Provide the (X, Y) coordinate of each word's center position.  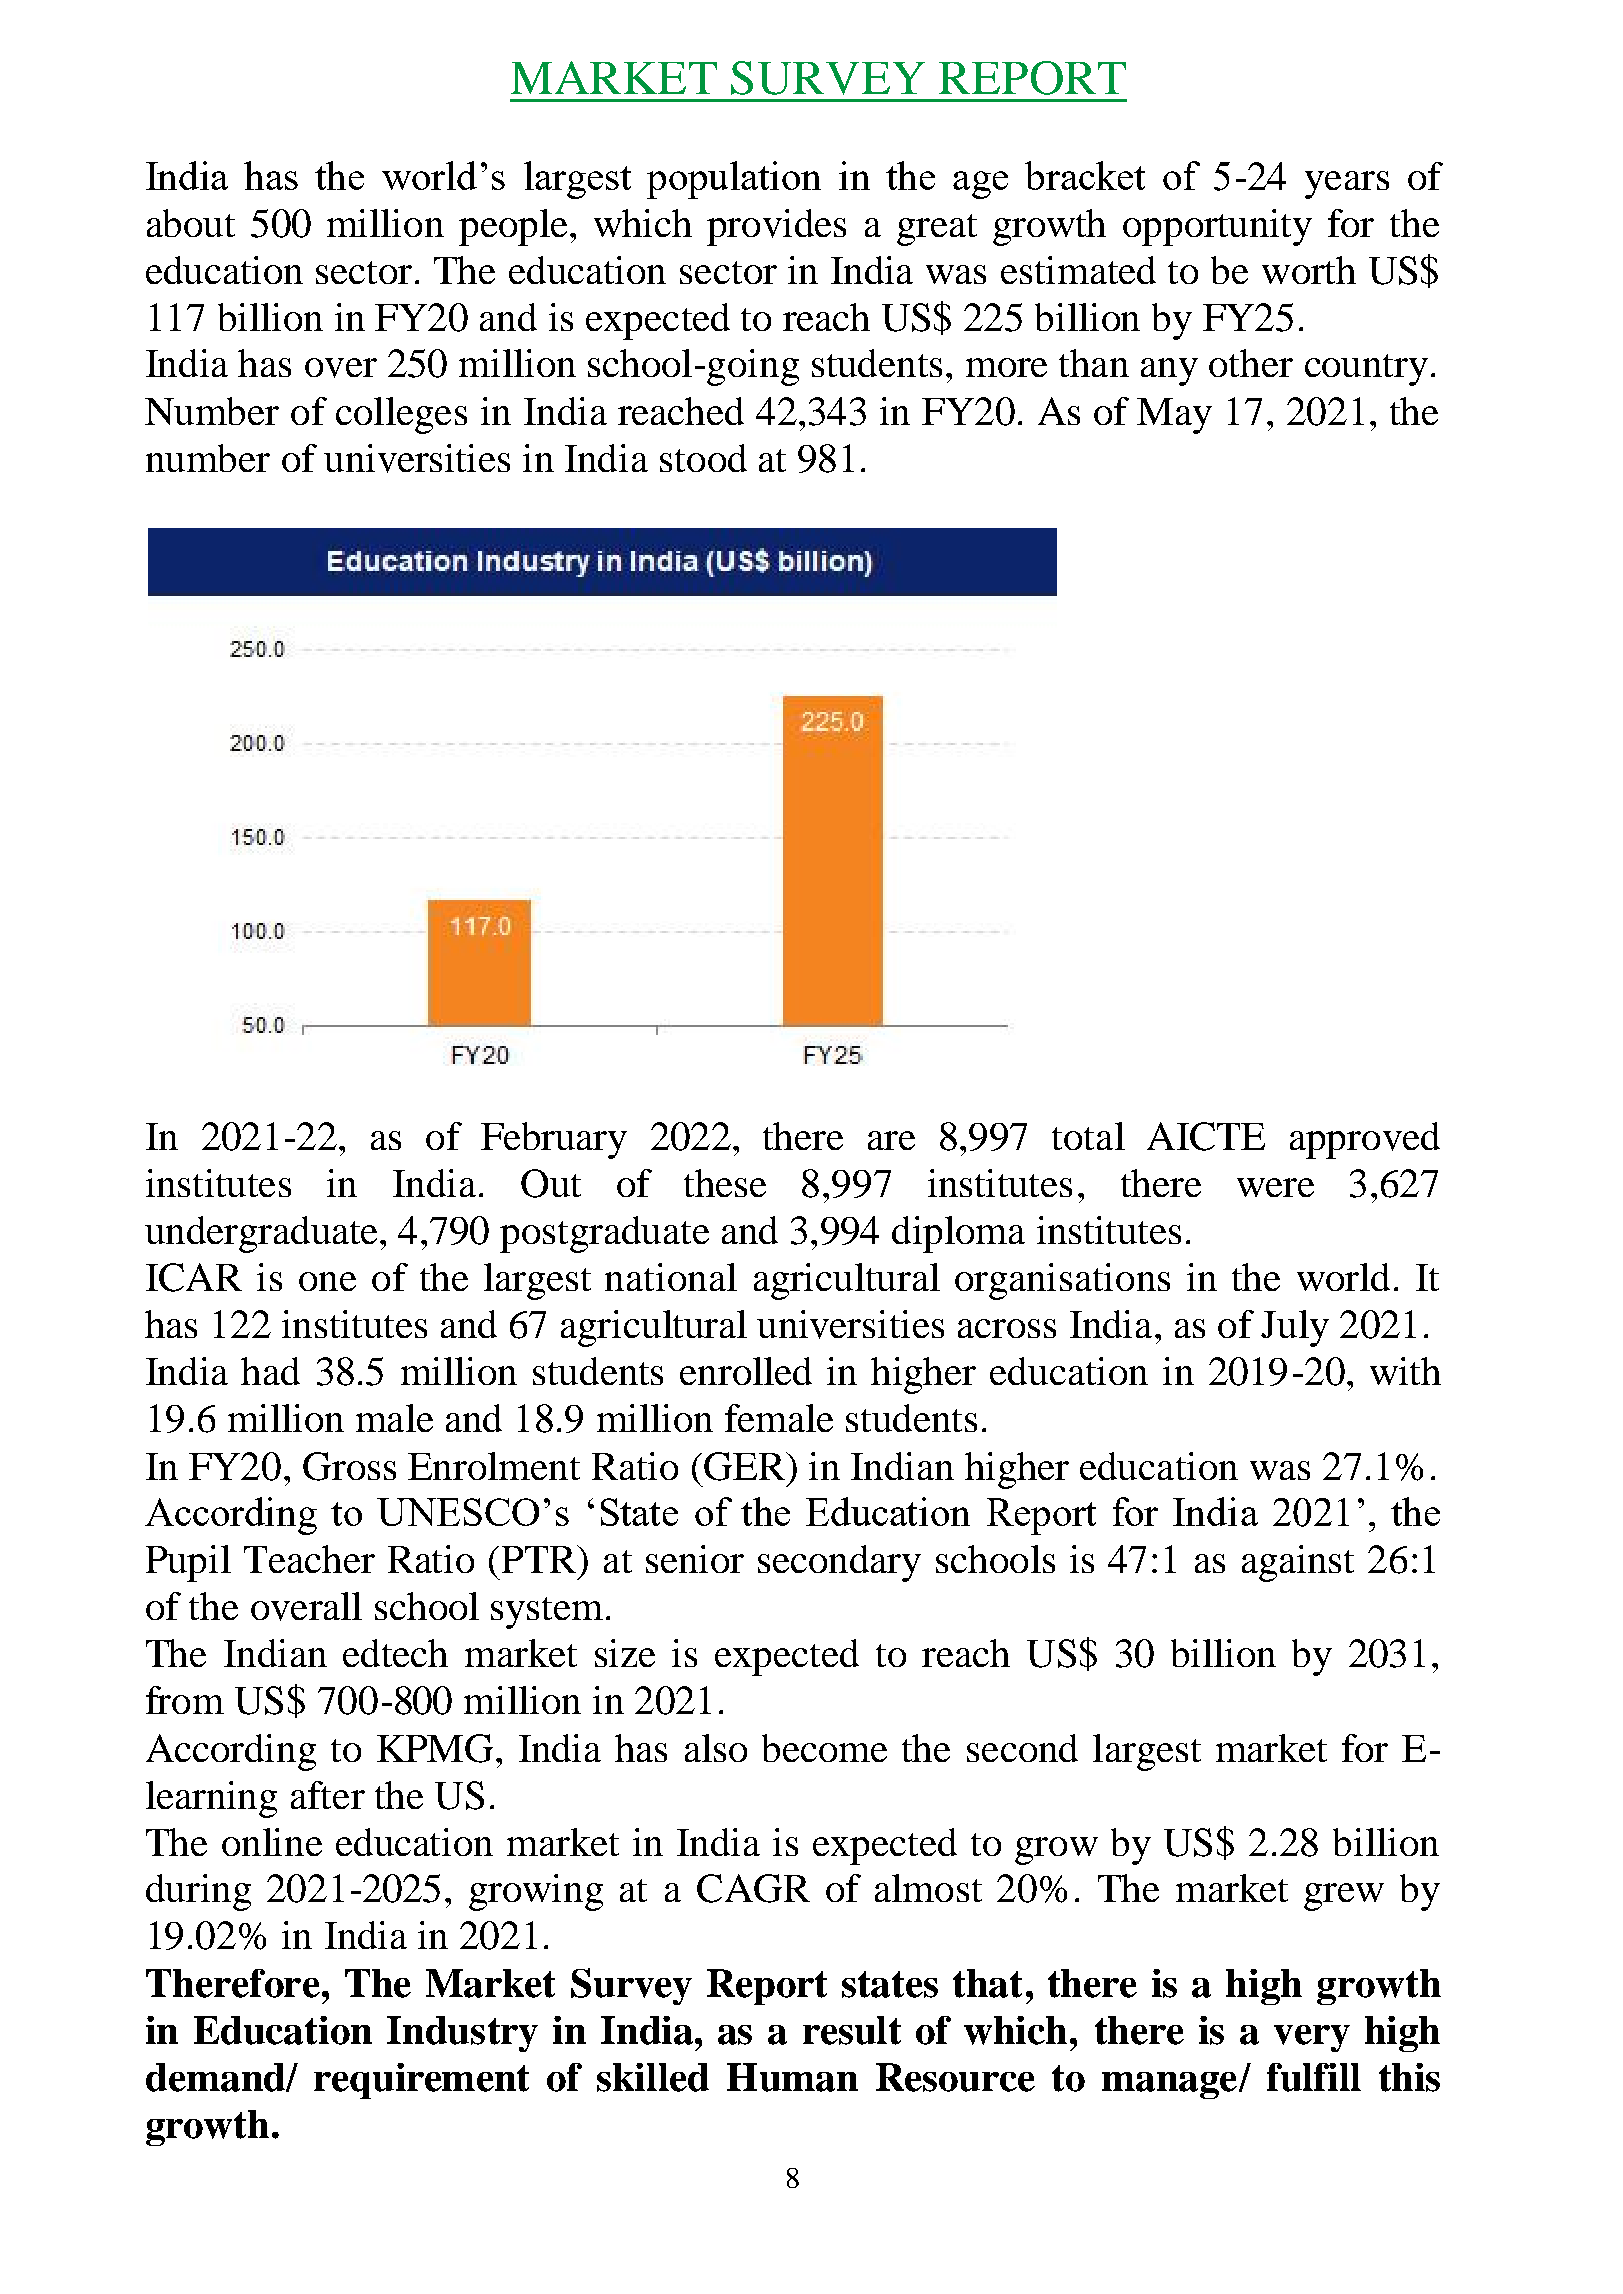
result (852, 2030)
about (191, 223)
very (1312, 2038)
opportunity (1217, 227)
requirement (421, 2081)
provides (776, 227)
